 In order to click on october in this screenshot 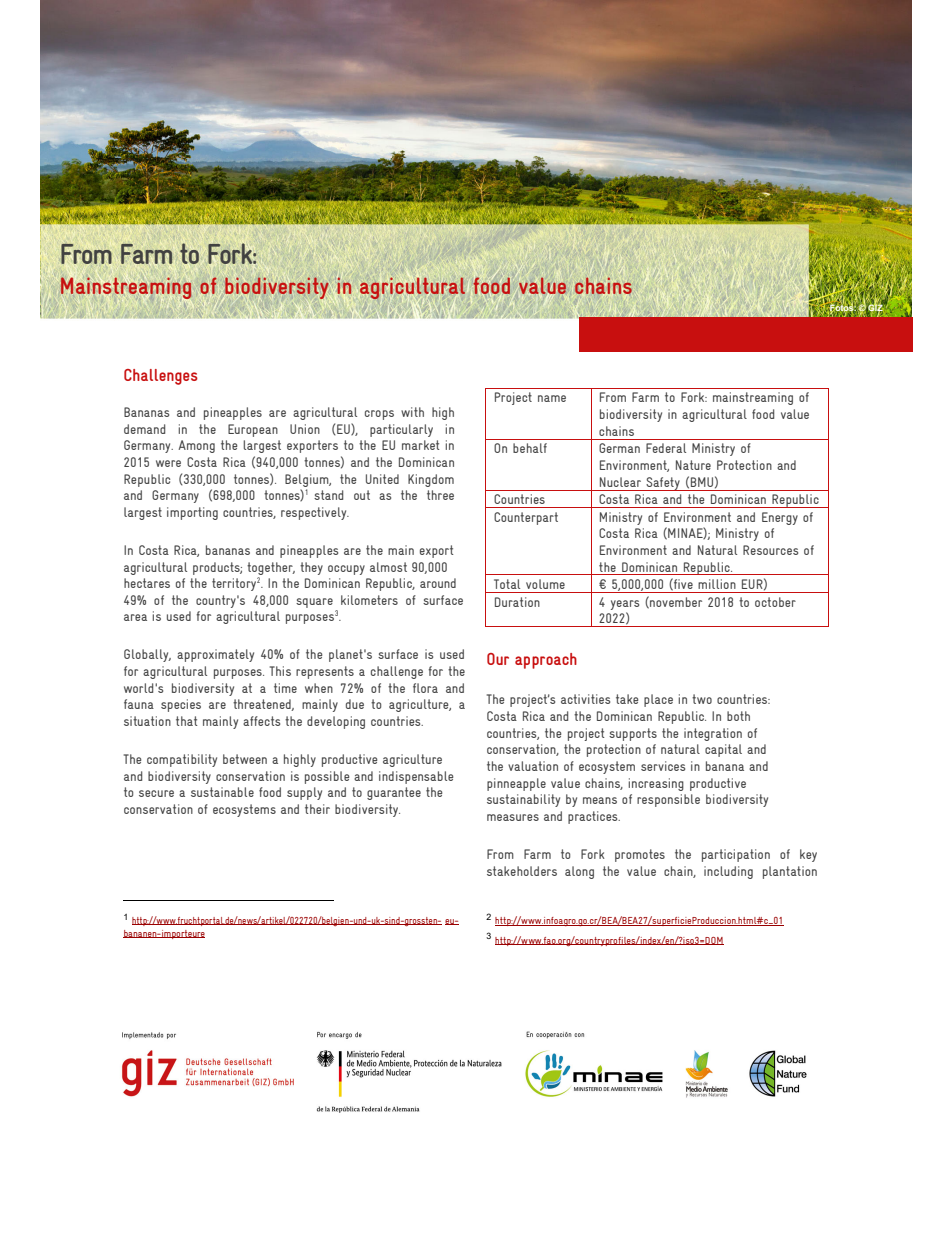, I will do `click(775, 602)`.
